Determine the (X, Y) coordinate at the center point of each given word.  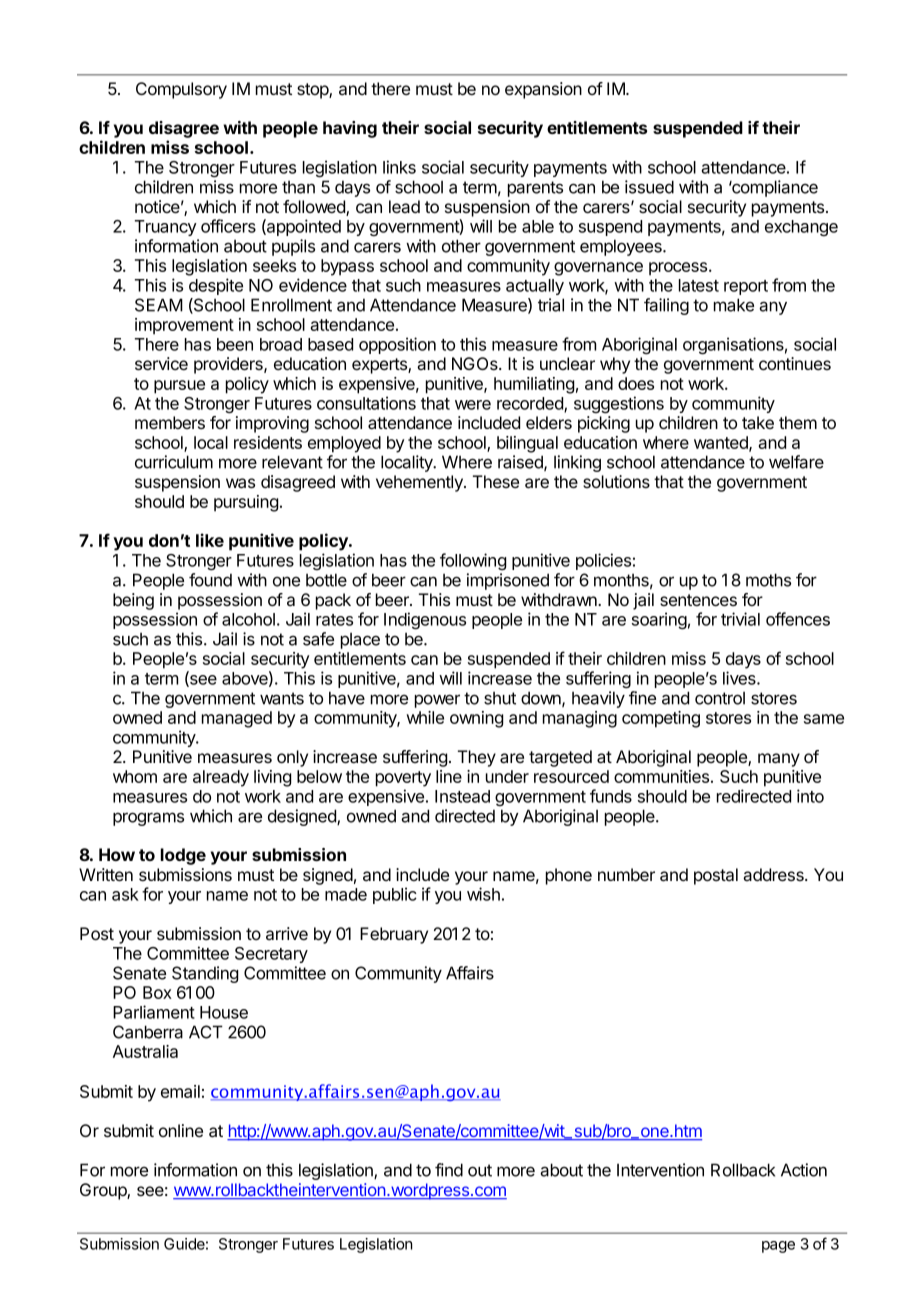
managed (237, 719)
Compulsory (181, 90)
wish (483, 894)
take (758, 423)
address (774, 874)
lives (740, 678)
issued (649, 187)
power (437, 701)
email (180, 1091)
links (399, 167)
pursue (179, 387)
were (473, 405)
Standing (205, 974)
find (449, 1170)
